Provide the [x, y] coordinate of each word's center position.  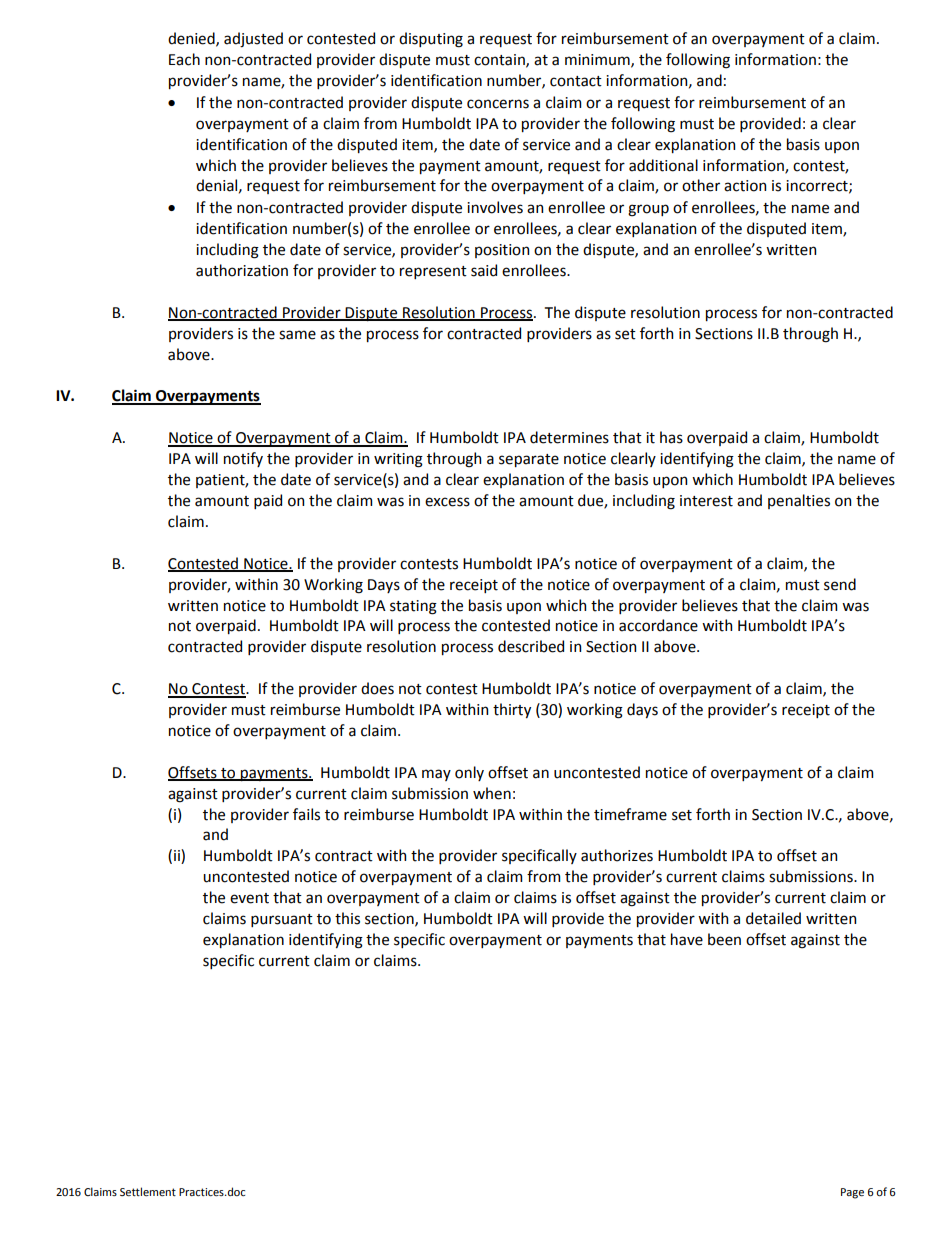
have [687, 939]
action [745, 186]
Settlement [148, 1191]
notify [243, 459]
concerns [498, 104]
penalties [799, 501]
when [492, 793]
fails [306, 814]
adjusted [253, 40]
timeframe [630, 814]
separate [529, 460]
